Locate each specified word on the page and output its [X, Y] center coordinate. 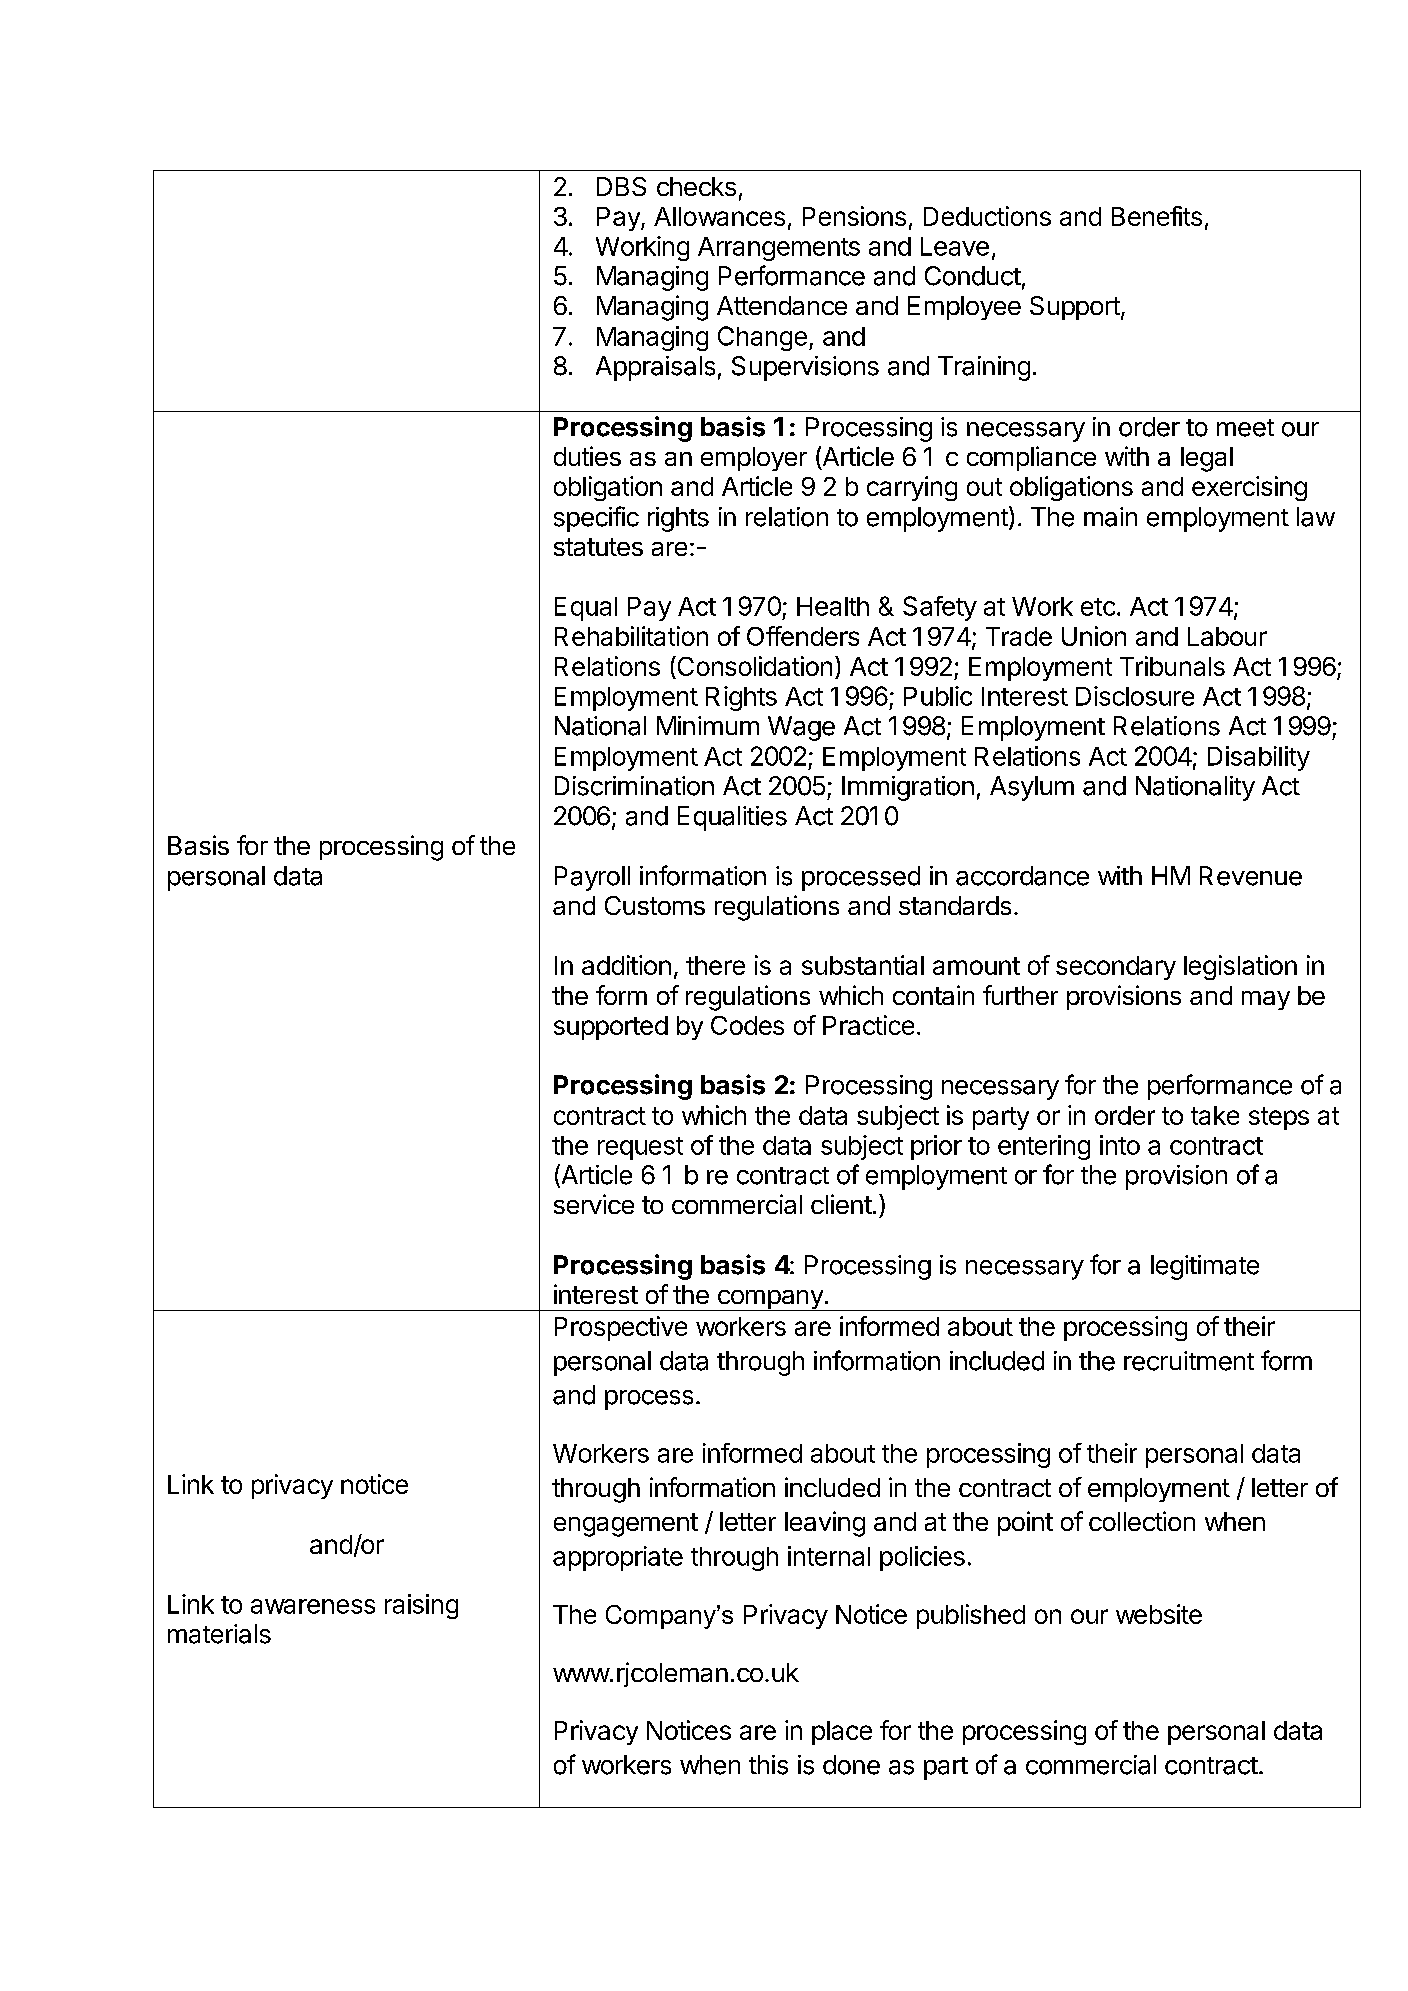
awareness [313, 1606]
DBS [621, 186]
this [768, 1765]
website [1159, 1614]
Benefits [1157, 216]
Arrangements [779, 249]
